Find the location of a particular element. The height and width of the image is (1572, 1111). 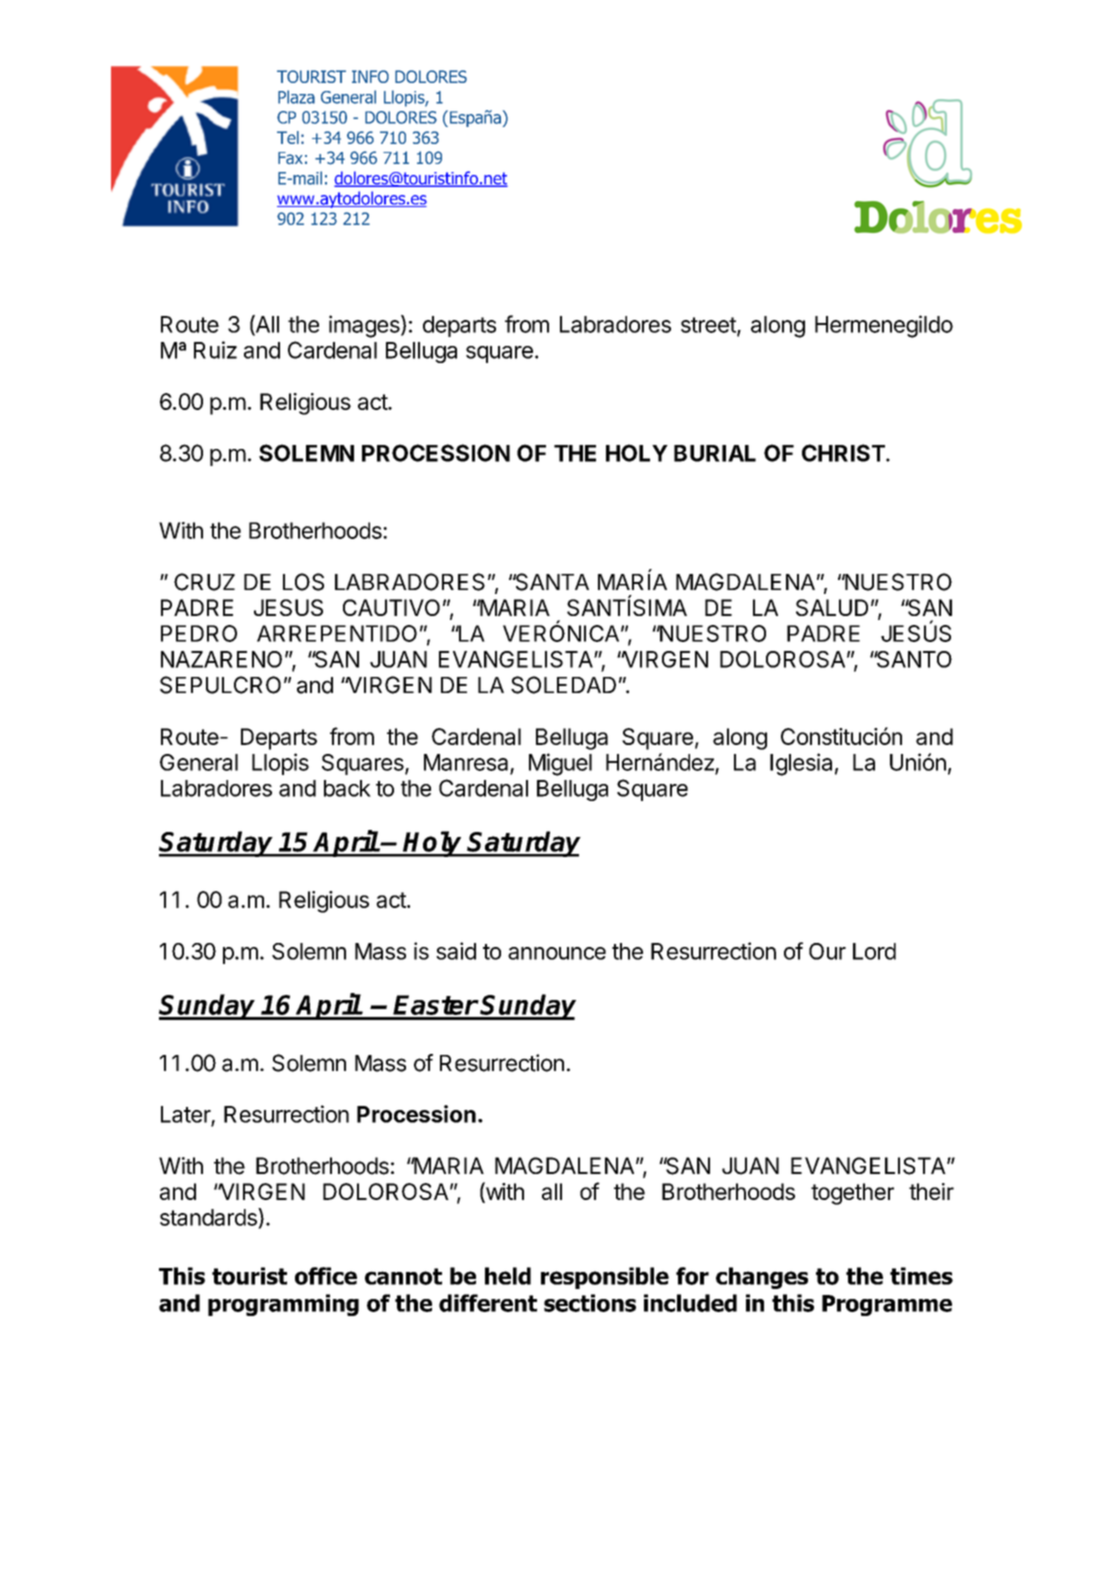

street is located at coordinates (709, 326).
